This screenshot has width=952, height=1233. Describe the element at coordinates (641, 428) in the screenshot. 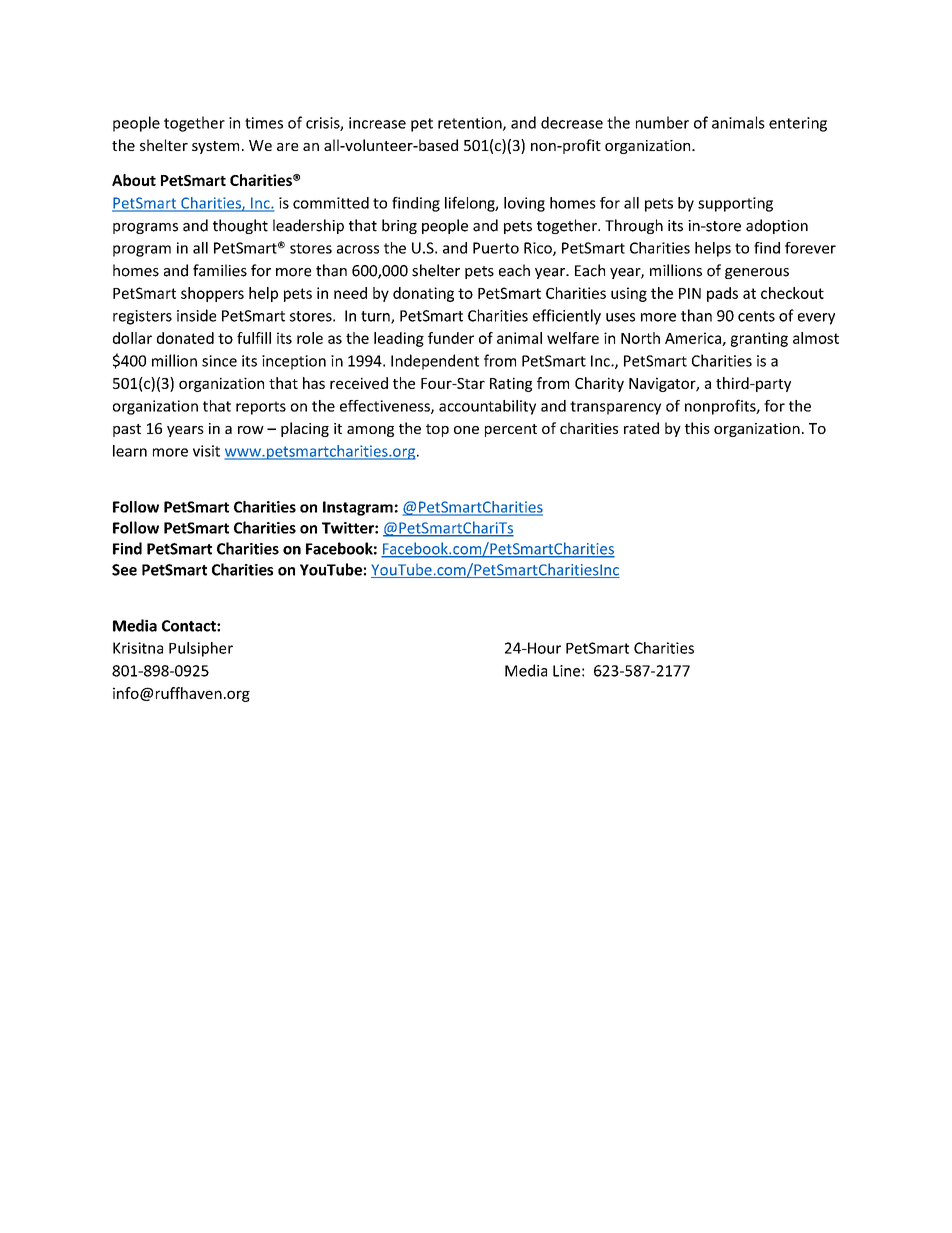

I see `rated` at that location.
